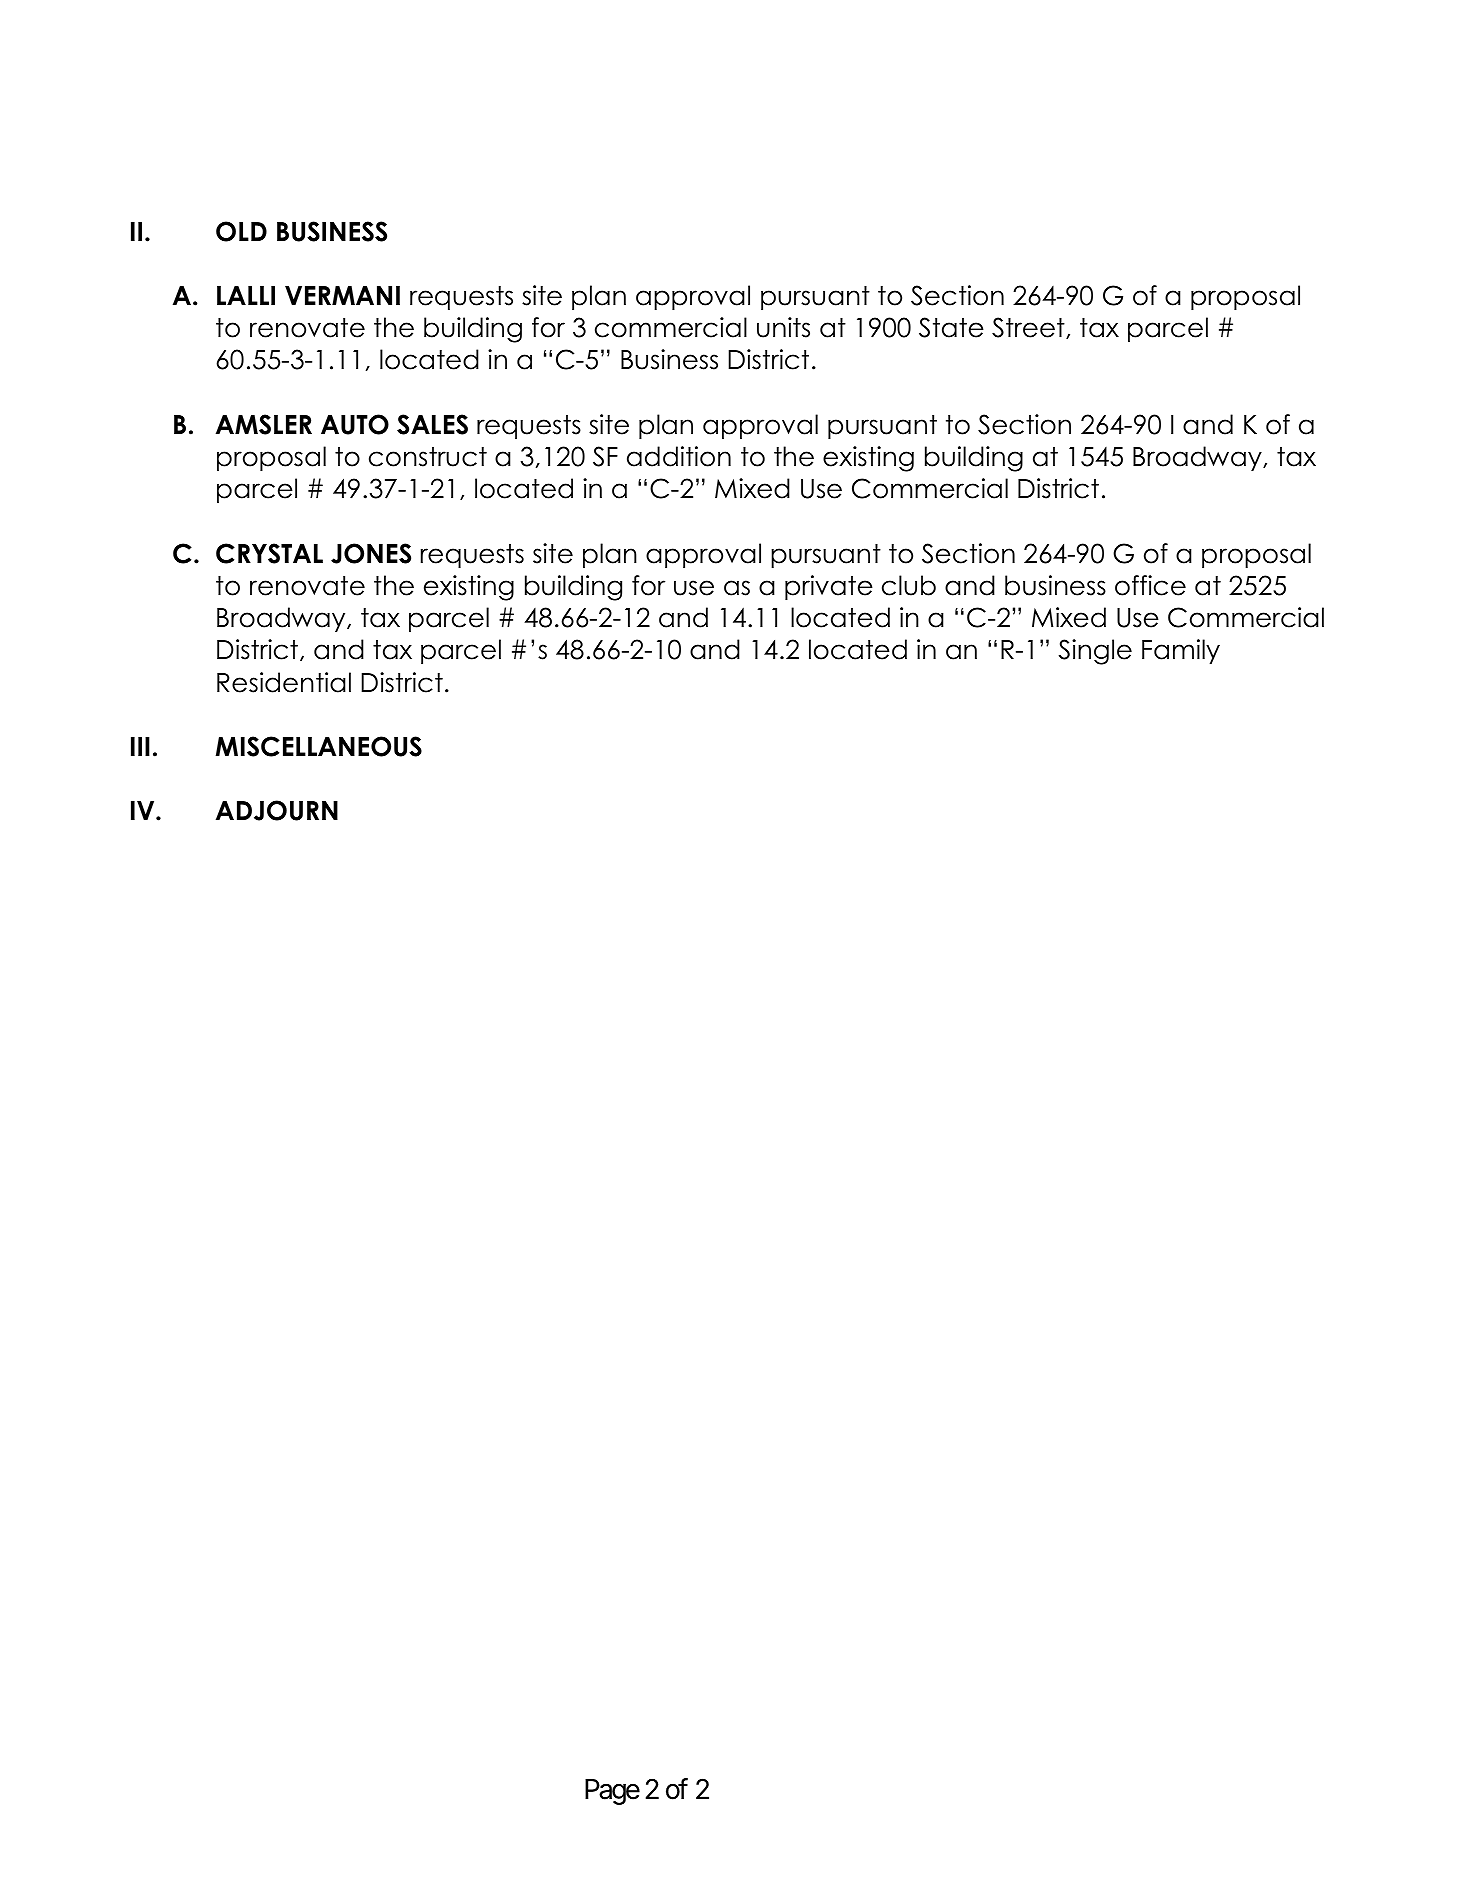  What do you see at coordinates (1095, 652) in the screenshot?
I see `Single` at bounding box center [1095, 652].
